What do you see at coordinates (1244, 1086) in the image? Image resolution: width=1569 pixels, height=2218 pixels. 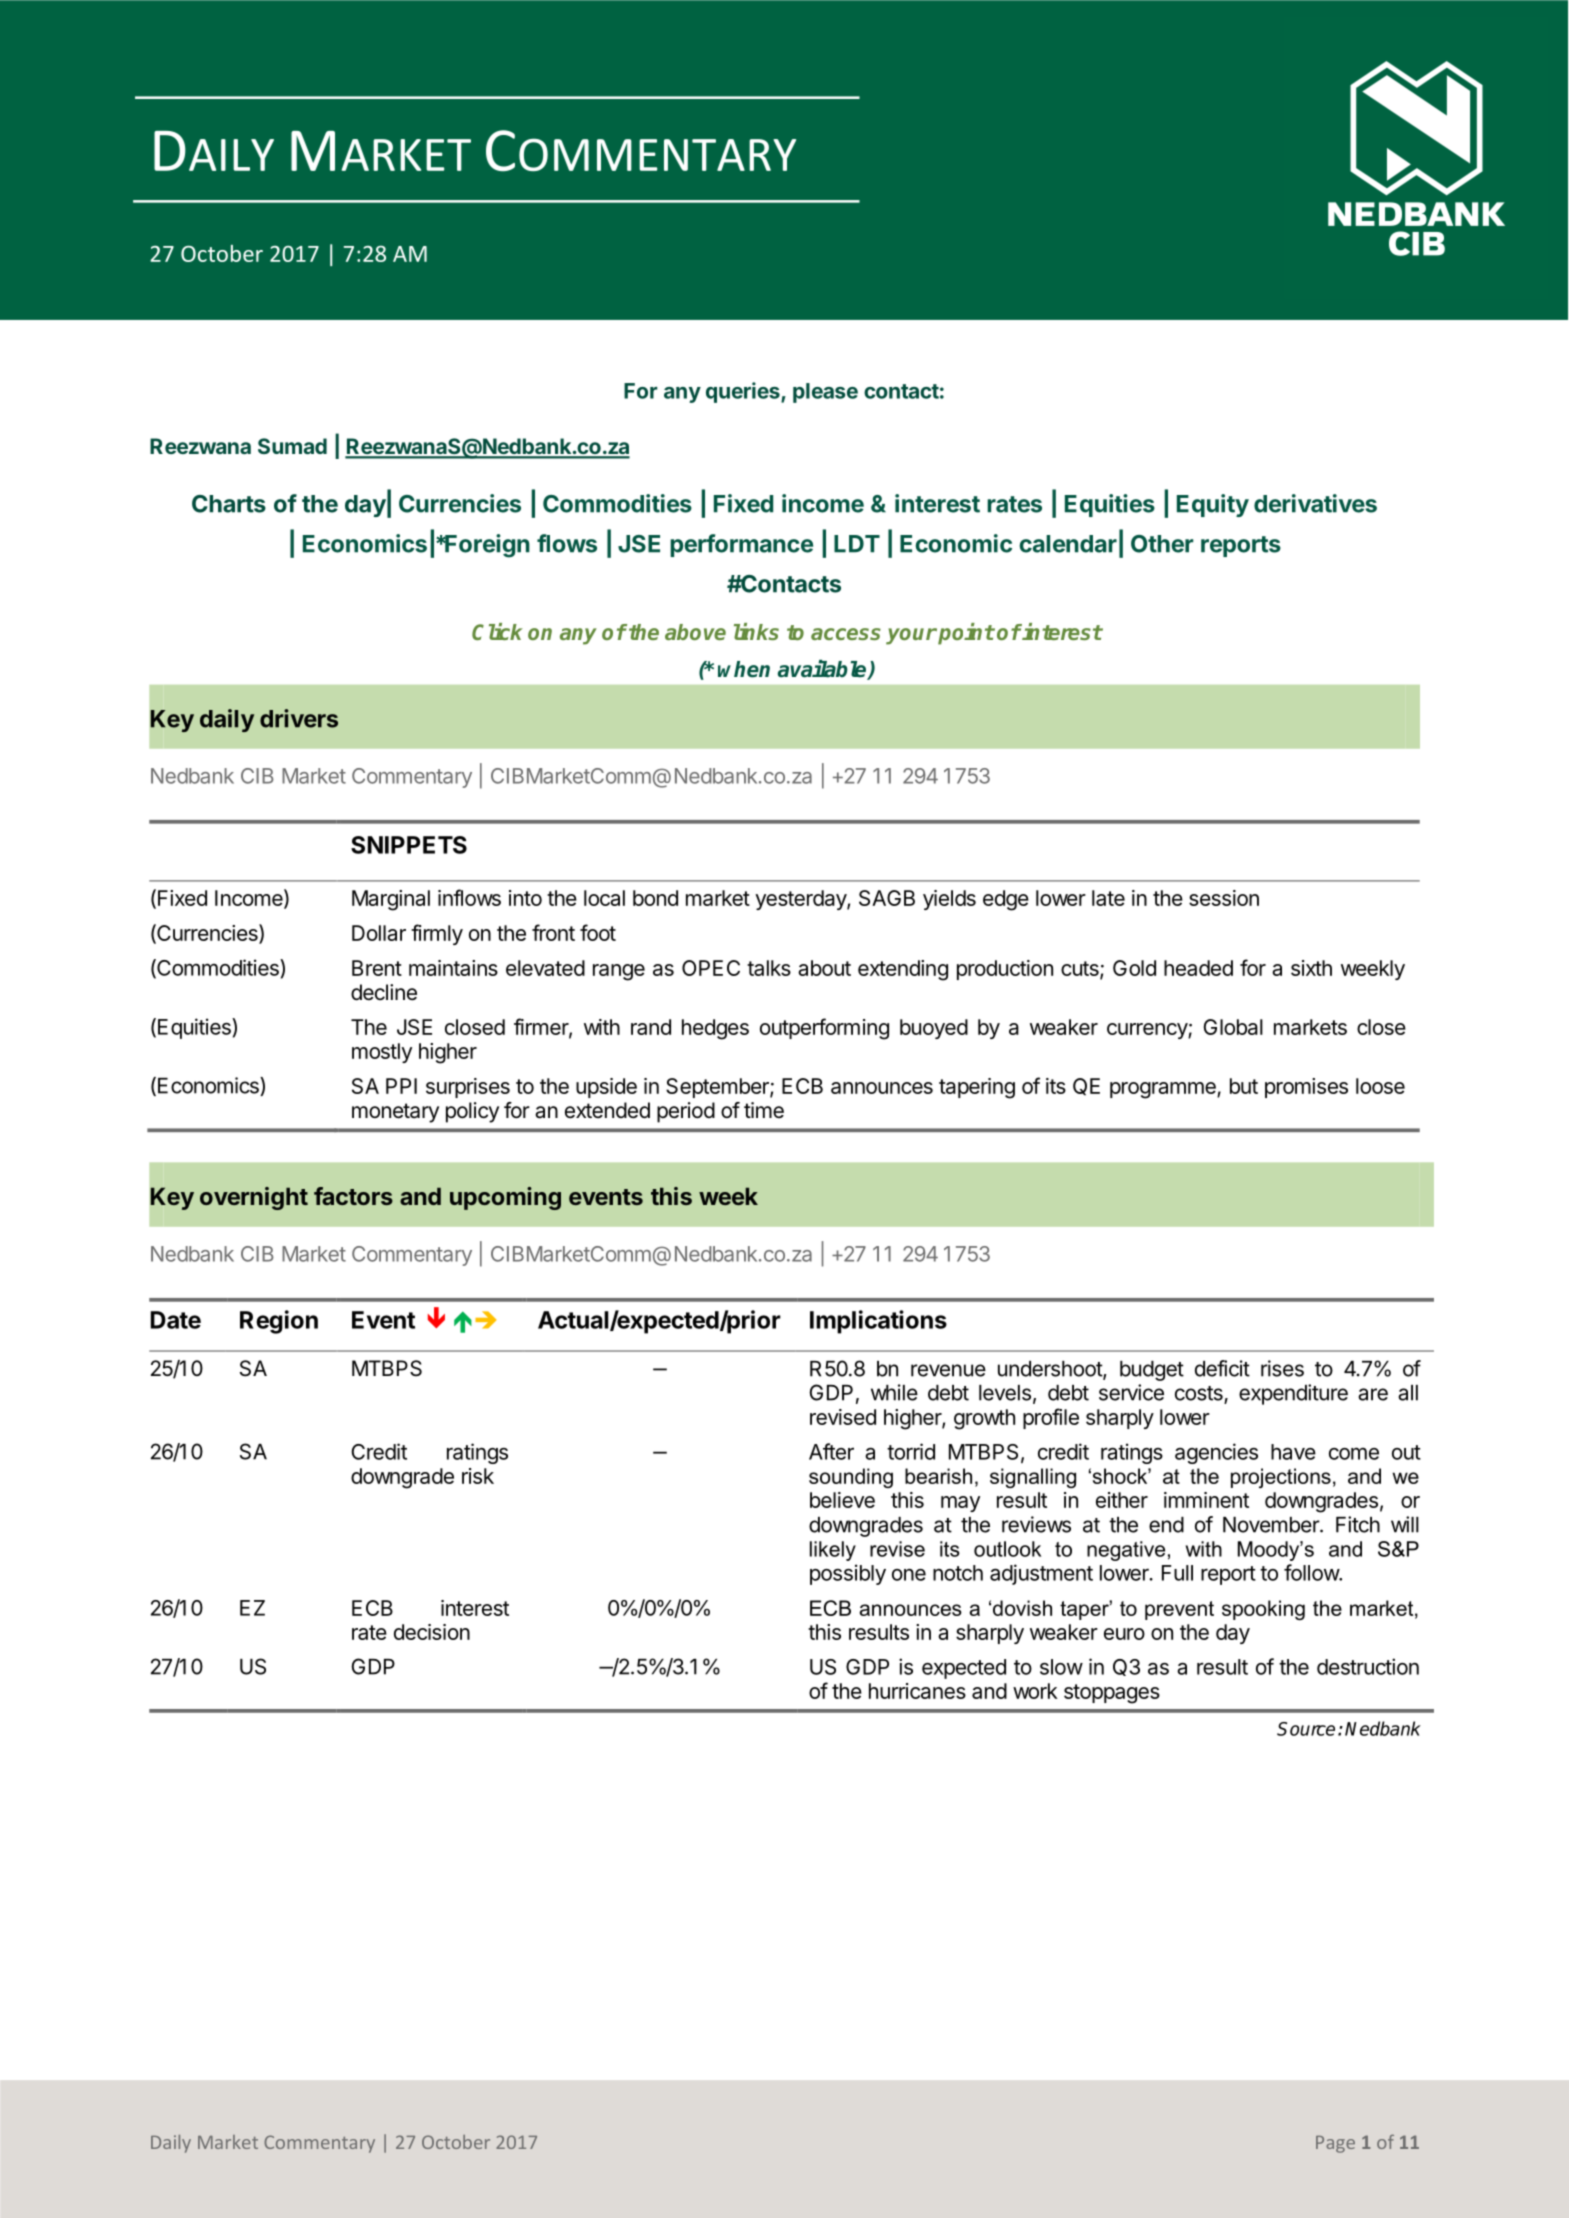 I see `but` at bounding box center [1244, 1086].
